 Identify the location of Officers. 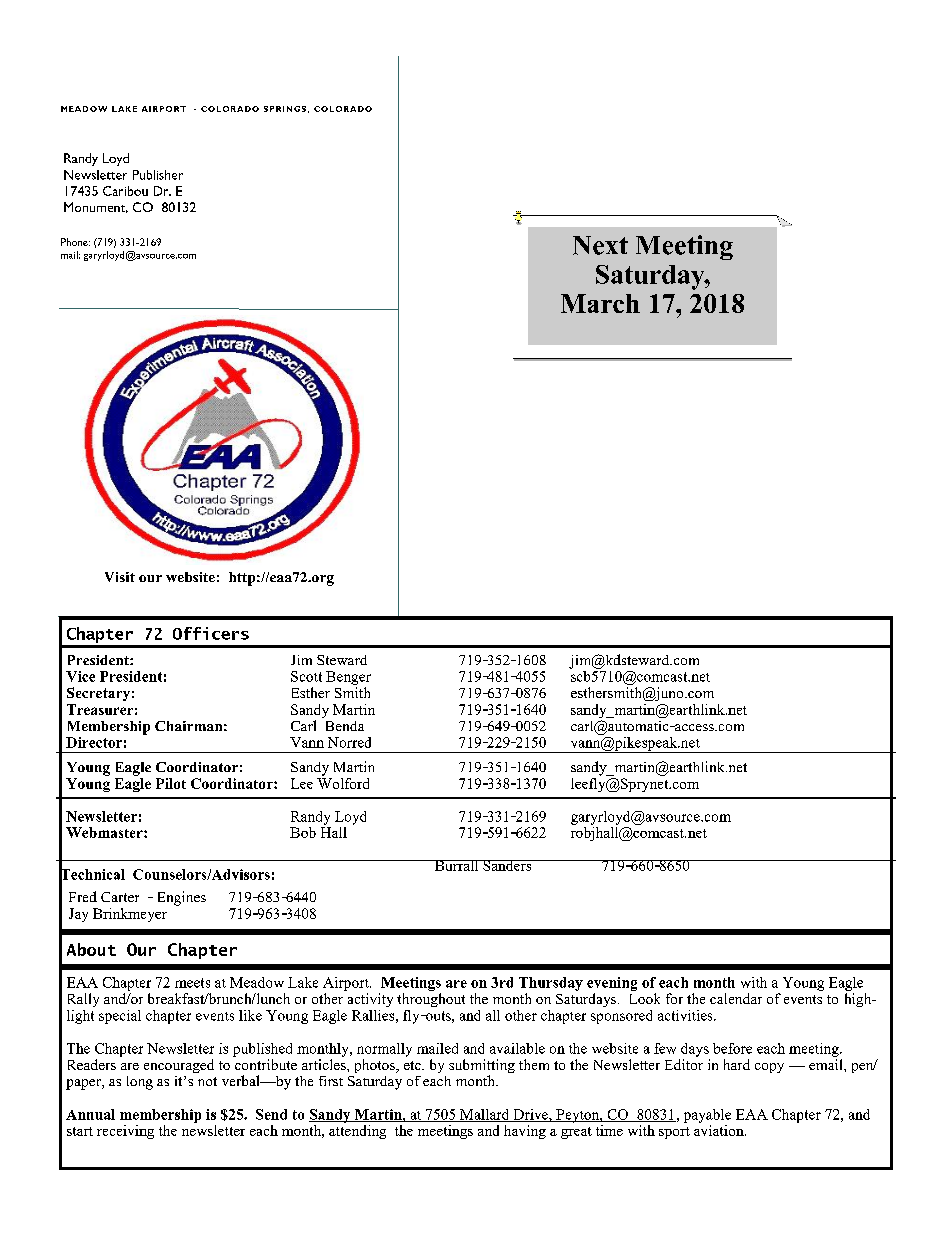
(211, 633).
